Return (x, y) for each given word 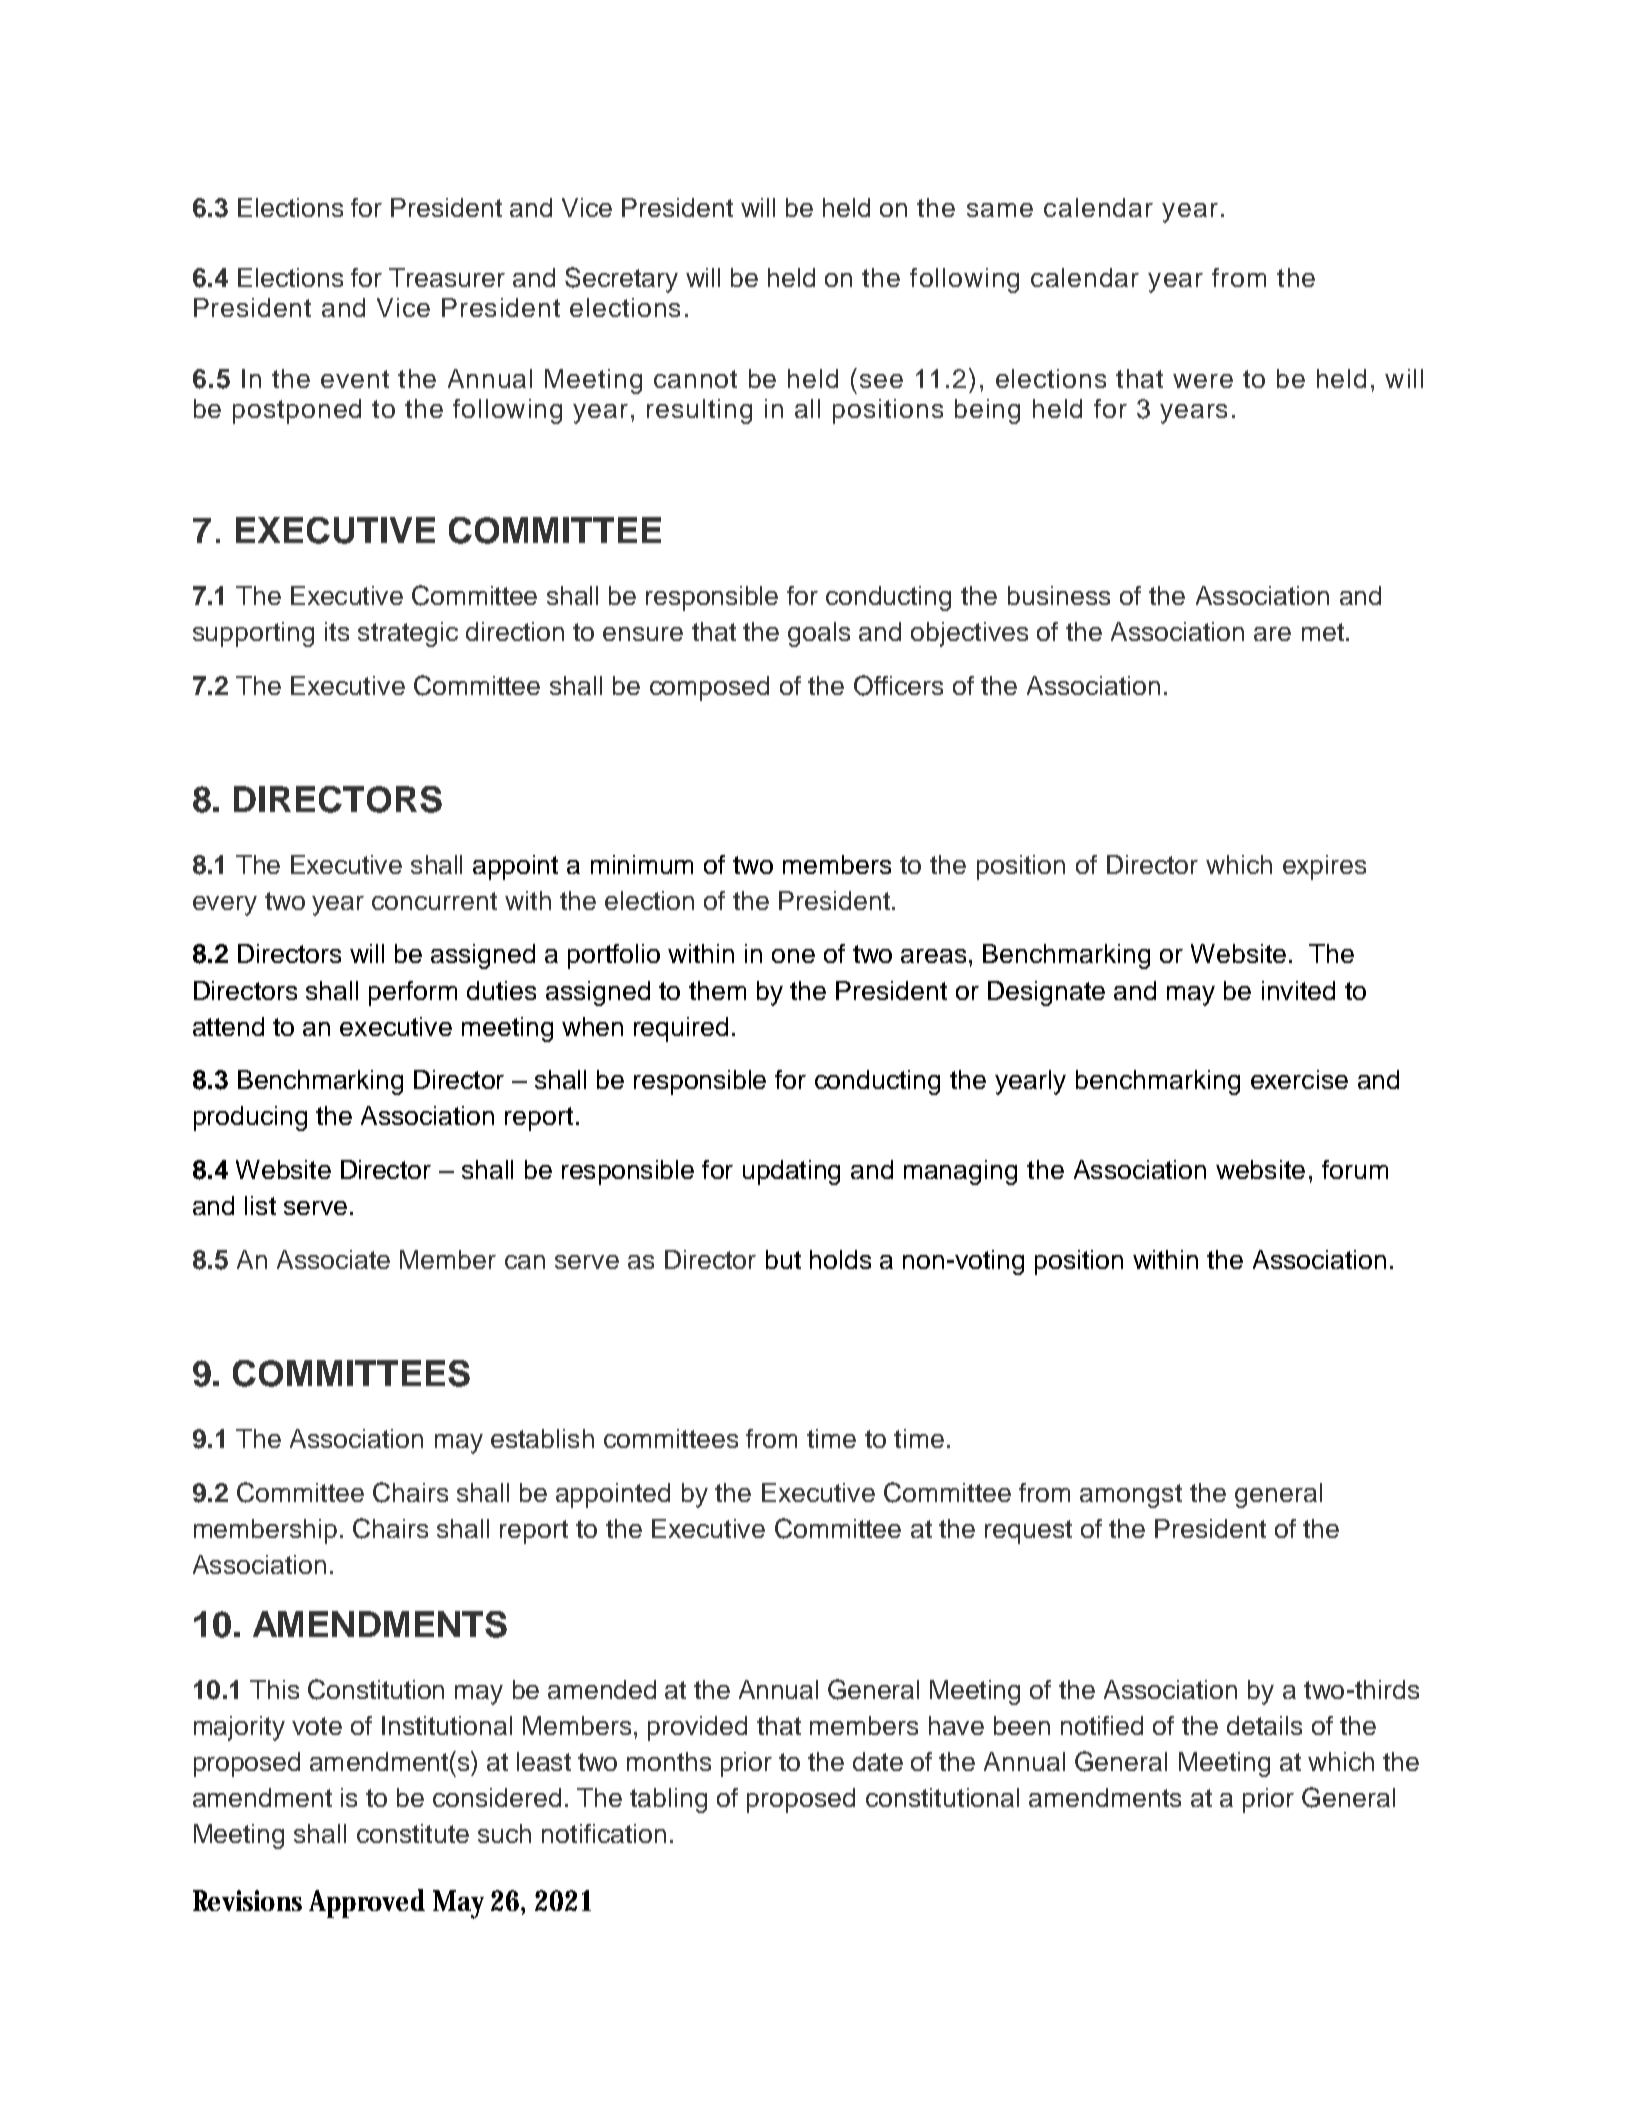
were (1203, 381)
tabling (668, 1800)
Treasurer (447, 277)
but (783, 1259)
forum (1355, 1169)
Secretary (621, 280)
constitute (413, 1833)
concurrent (434, 901)
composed (709, 688)
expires (1324, 867)
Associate (333, 1259)
